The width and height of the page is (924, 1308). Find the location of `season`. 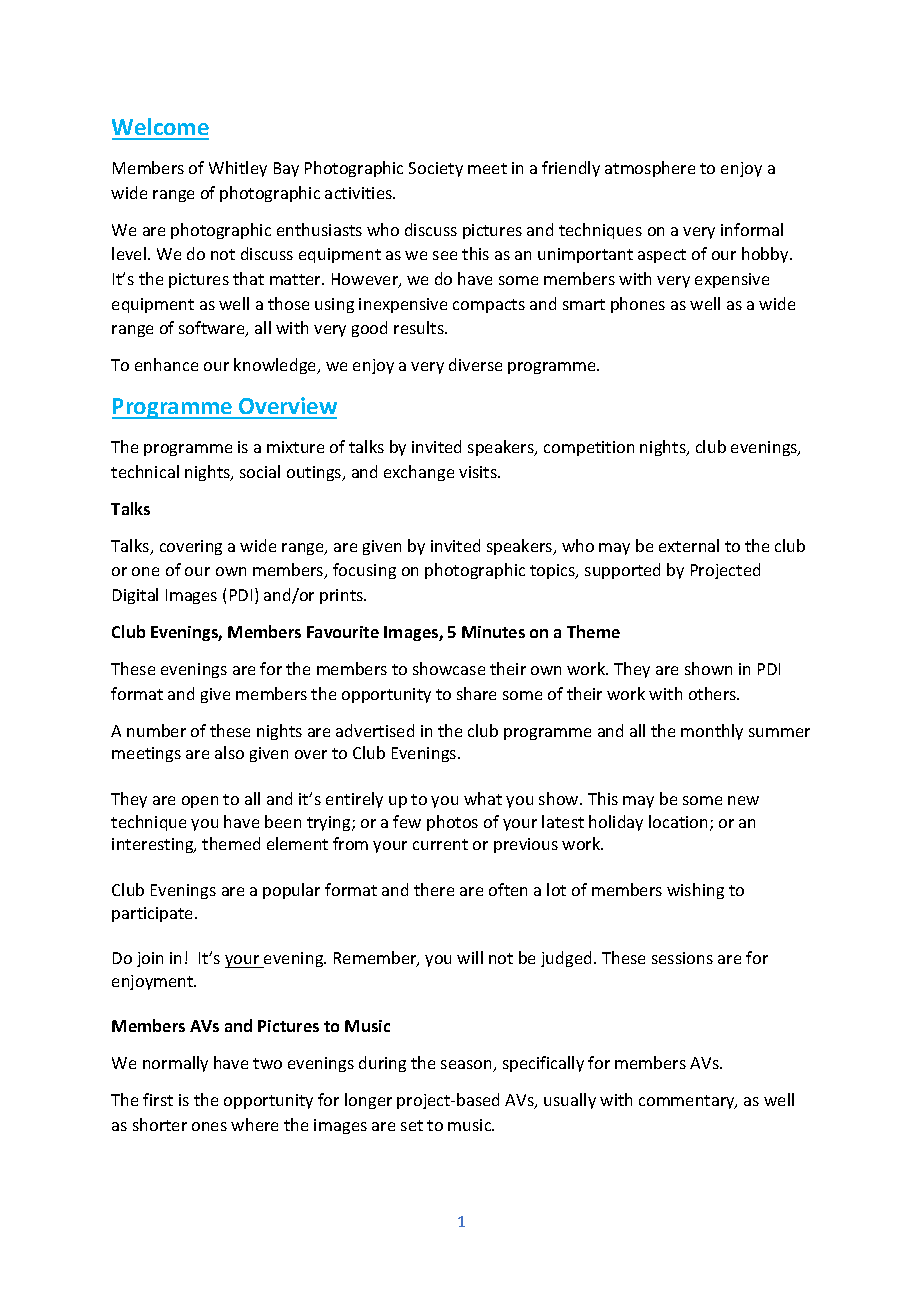

season is located at coordinates (467, 1066).
